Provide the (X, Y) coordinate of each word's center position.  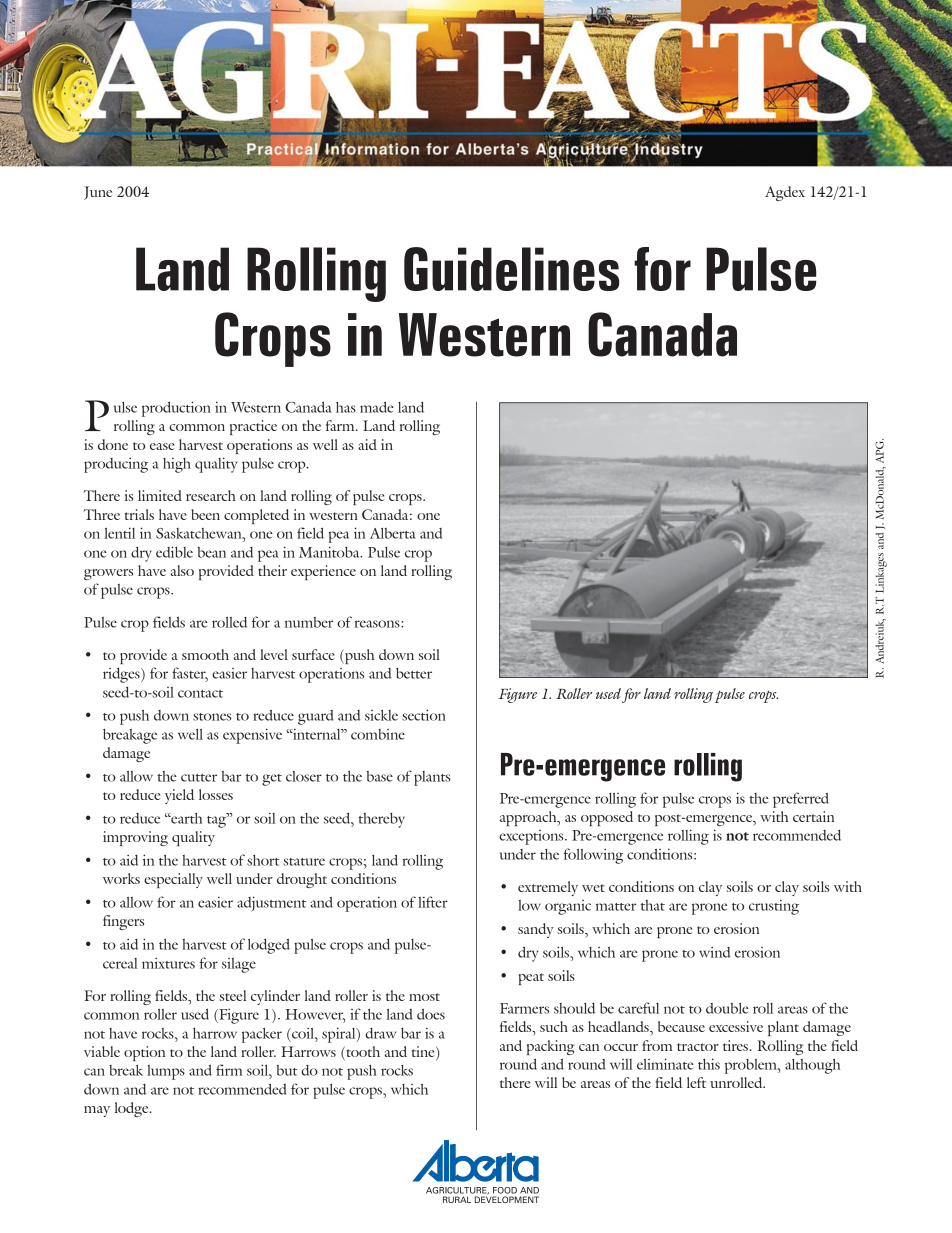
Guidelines (511, 269)
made (377, 407)
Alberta (392, 533)
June (98, 193)
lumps (166, 1072)
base (380, 776)
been (205, 514)
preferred (801, 800)
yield (179, 796)
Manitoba (330, 552)
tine (424, 1053)
